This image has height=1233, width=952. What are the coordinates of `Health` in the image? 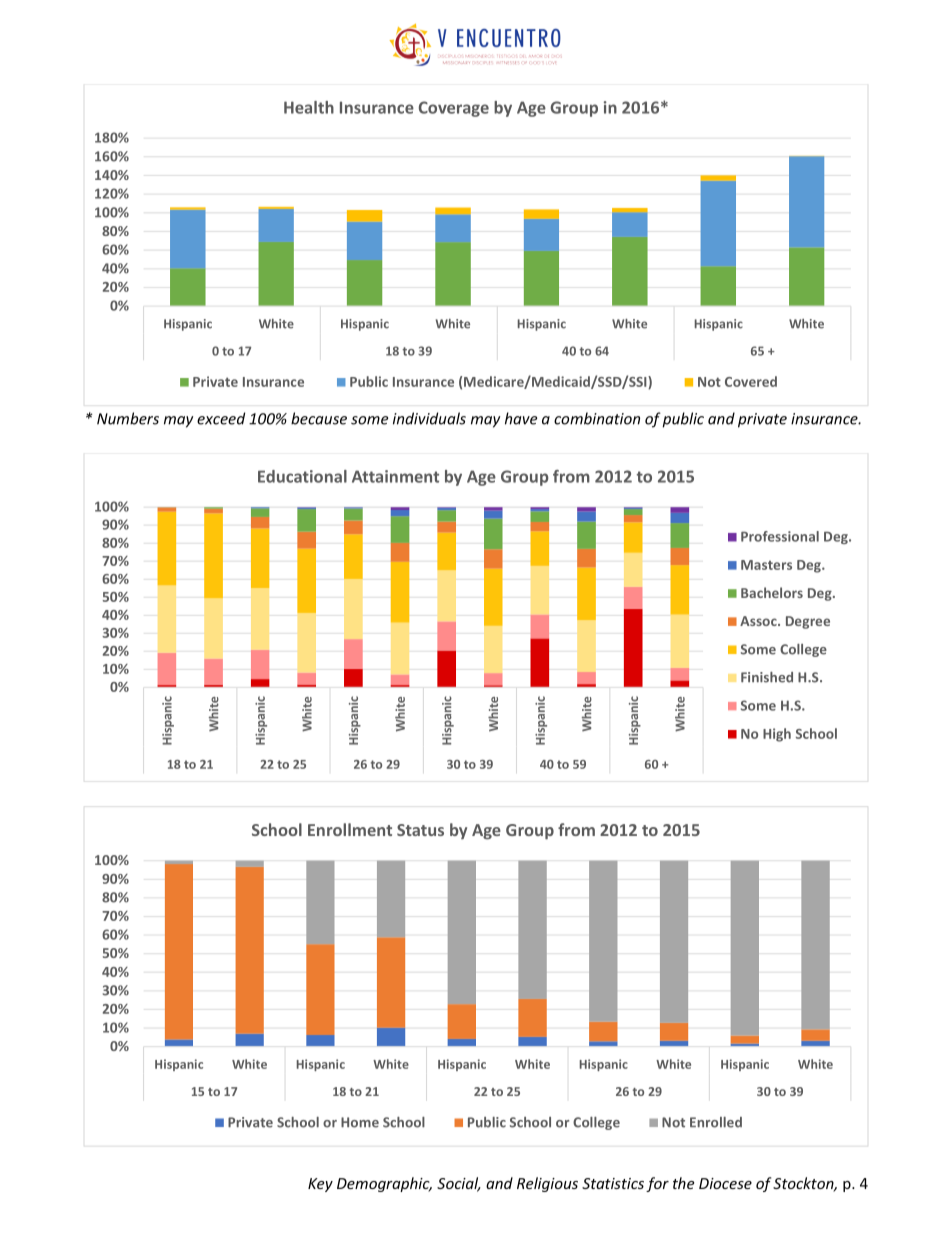 It's located at (309, 107).
